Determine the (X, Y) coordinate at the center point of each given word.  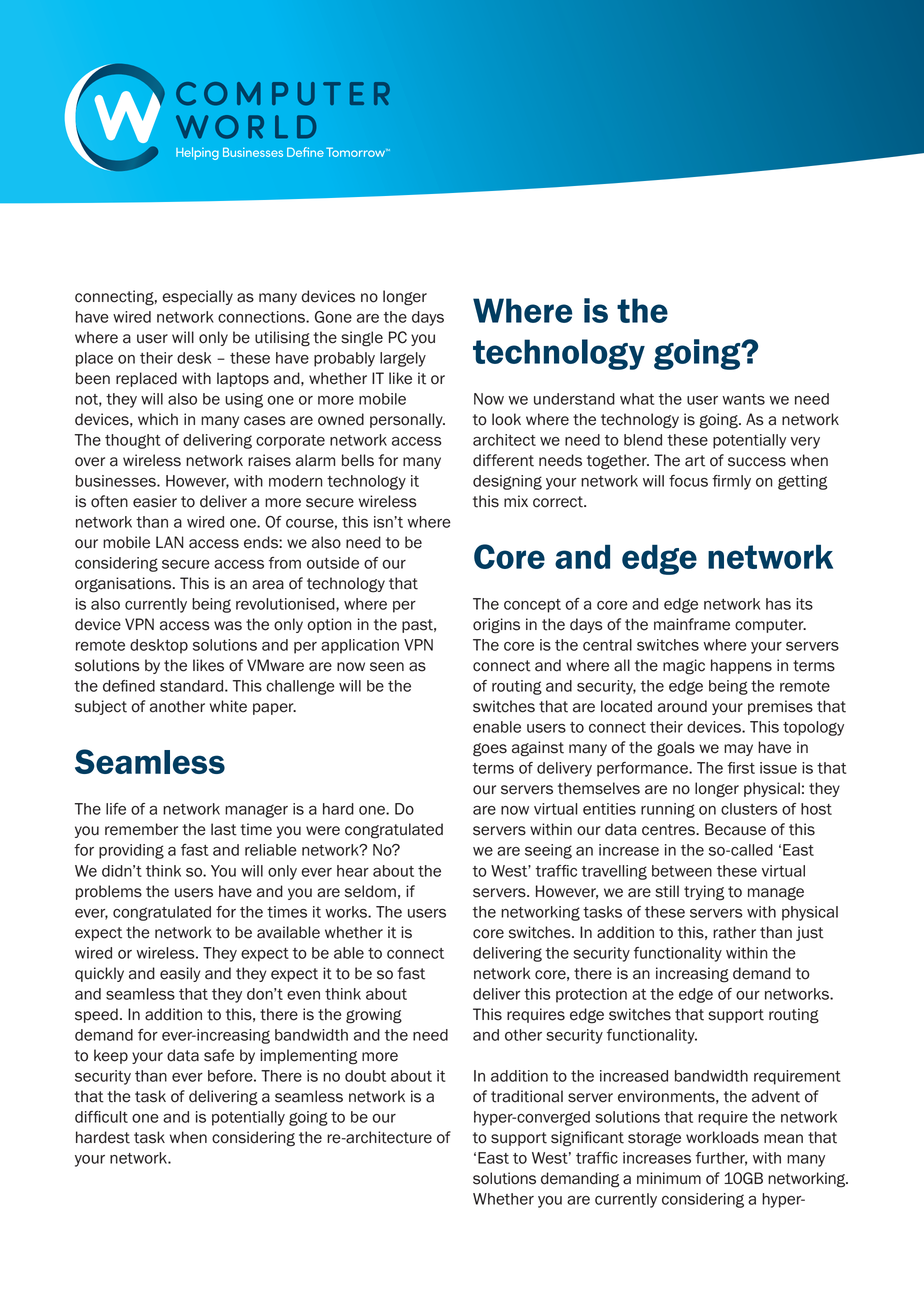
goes (490, 750)
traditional (527, 1096)
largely (403, 359)
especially (197, 297)
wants (743, 399)
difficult (101, 1117)
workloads (722, 1137)
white (228, 706)
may (738, 750)
